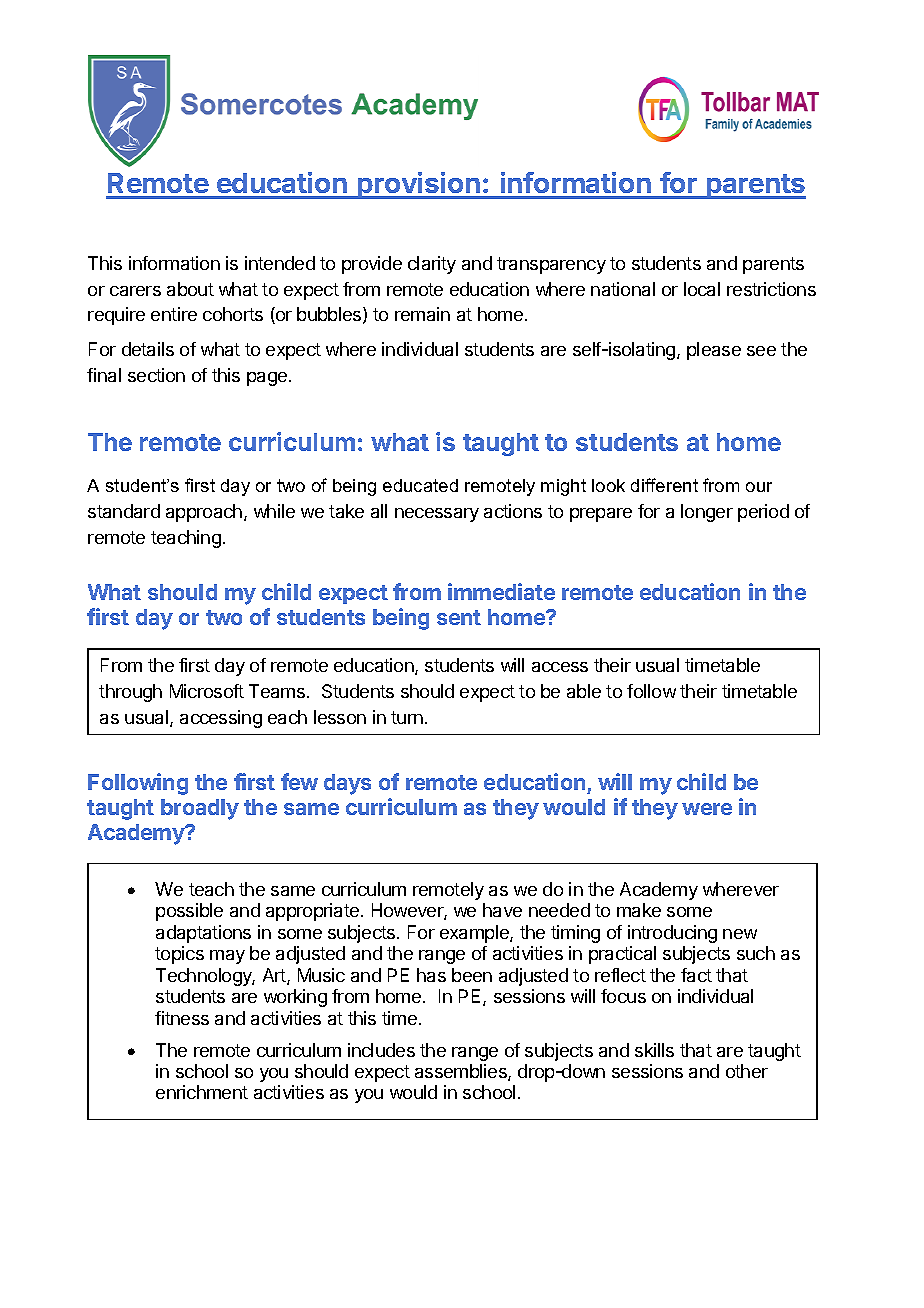 Image resolution: width=924 pixels, height=1308 pixels. I want to click on Microsoft, so click(207, 691).
